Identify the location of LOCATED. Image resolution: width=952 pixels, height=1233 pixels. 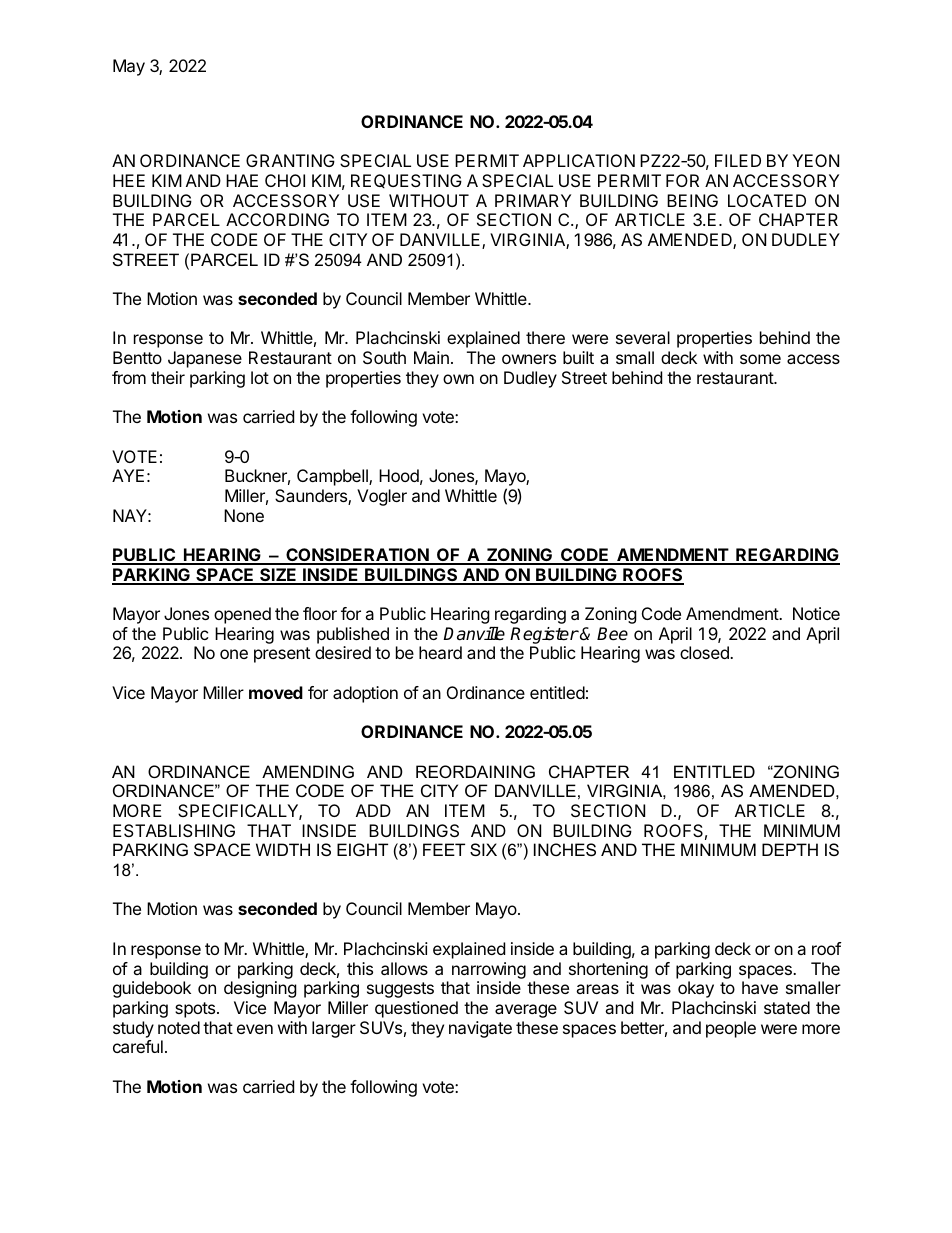
(767, 200).
